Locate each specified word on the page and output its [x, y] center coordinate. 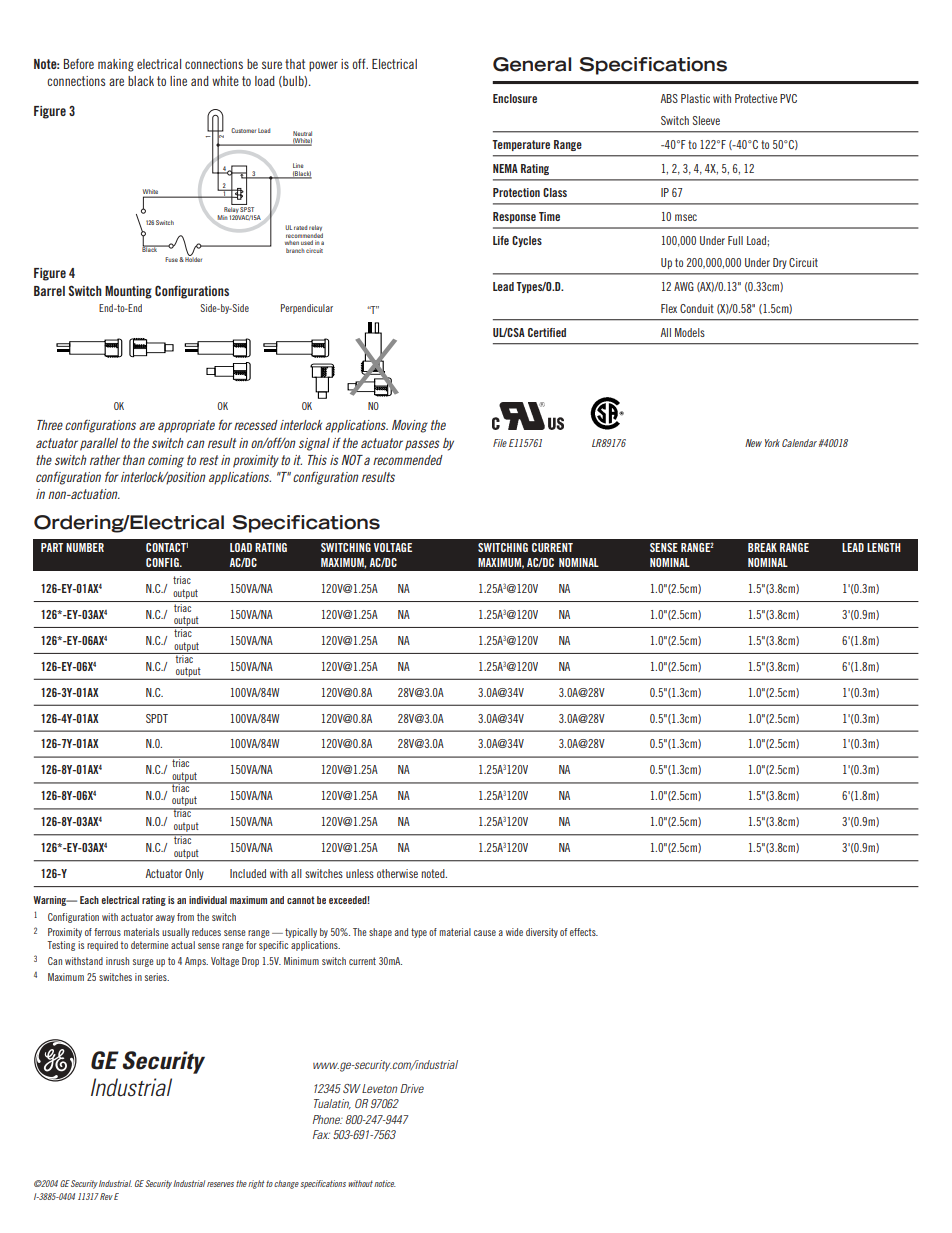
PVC [788, 98]
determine [150, 945]
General [532, 64]
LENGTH [884, 547]
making [116, 65]
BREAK [762, 547]
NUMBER [85, 547]
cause [485, 933]
